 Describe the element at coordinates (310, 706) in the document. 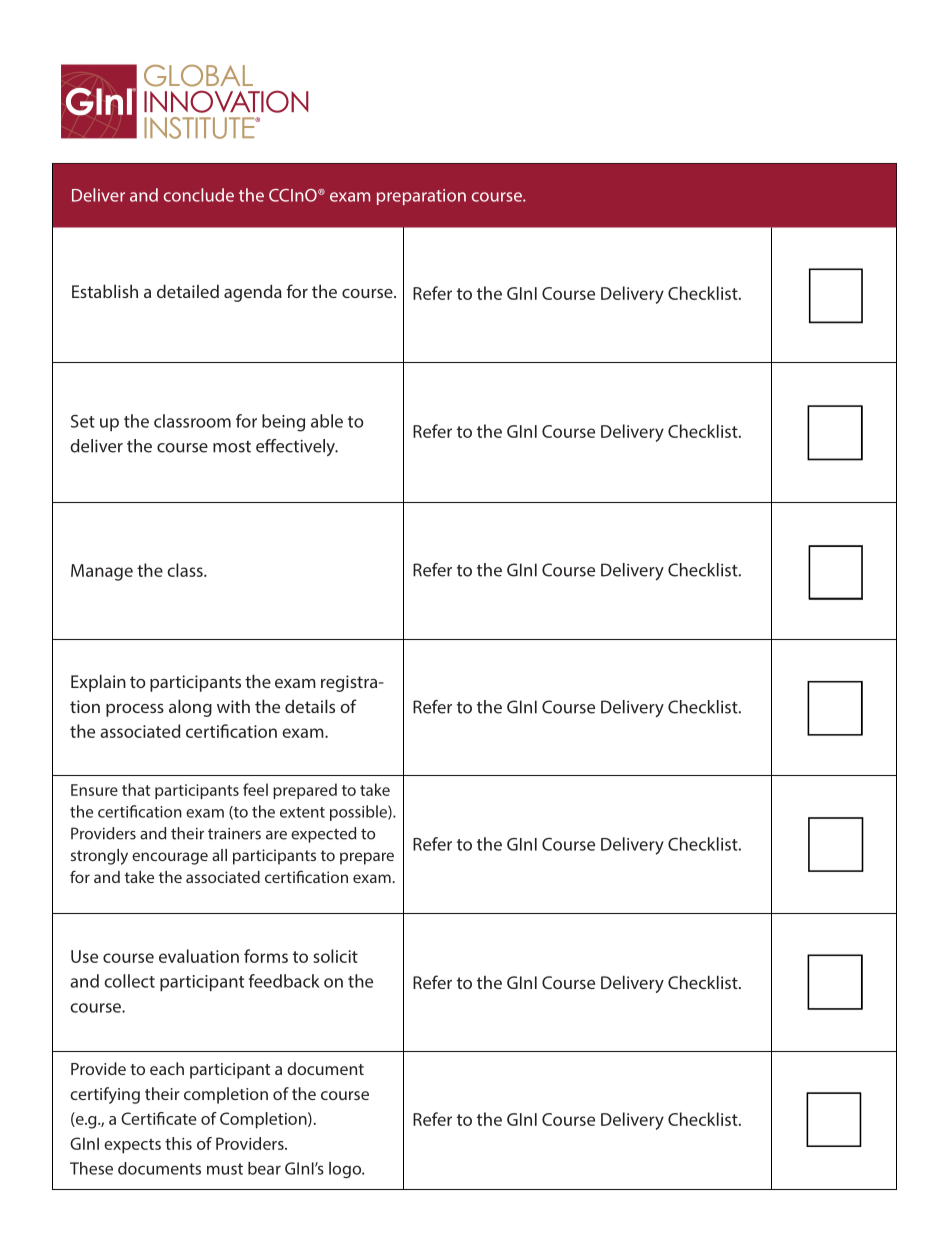

I see `details` at that location.
